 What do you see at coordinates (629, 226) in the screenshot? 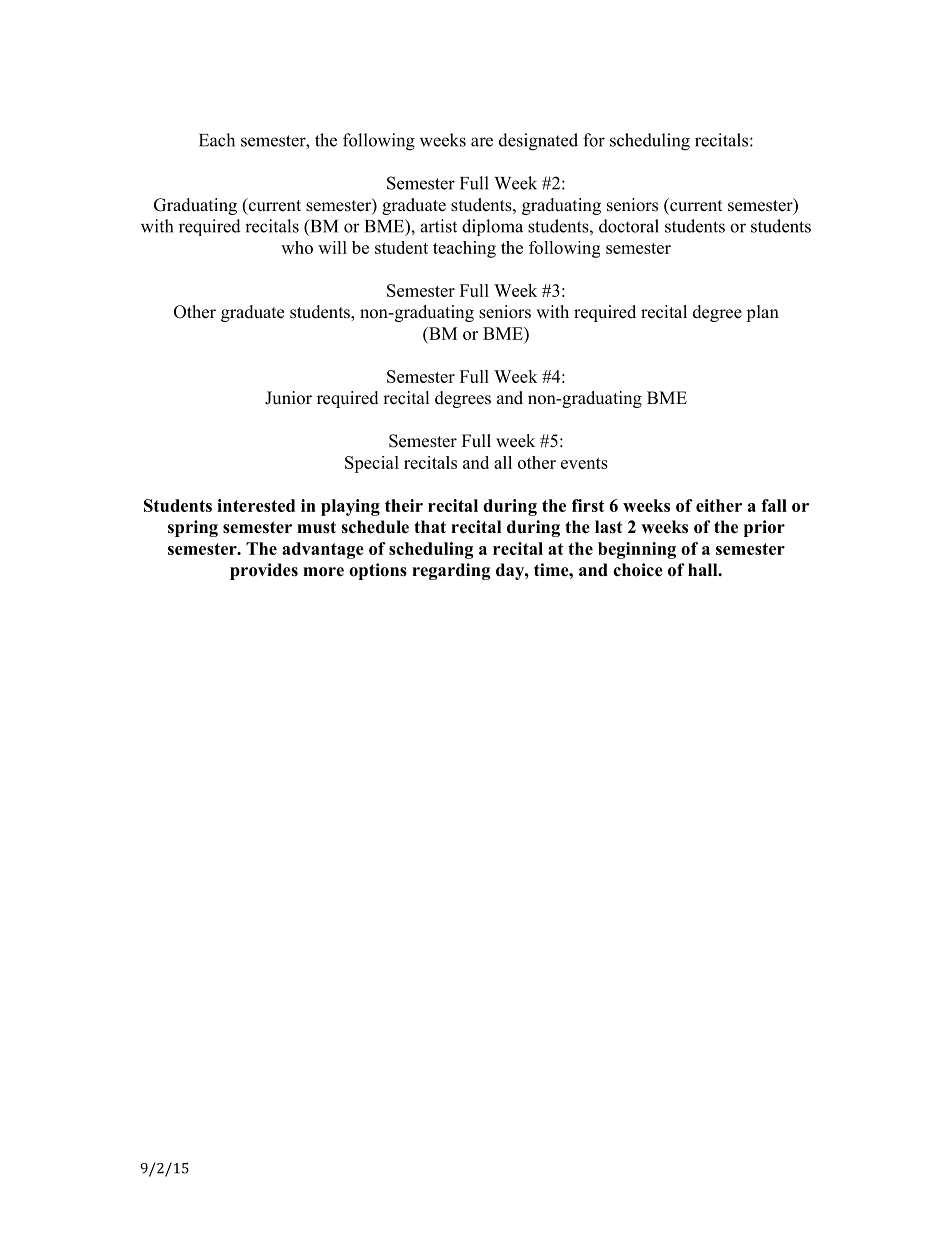
I see `doctoral` at bounding box center [629, 226].
